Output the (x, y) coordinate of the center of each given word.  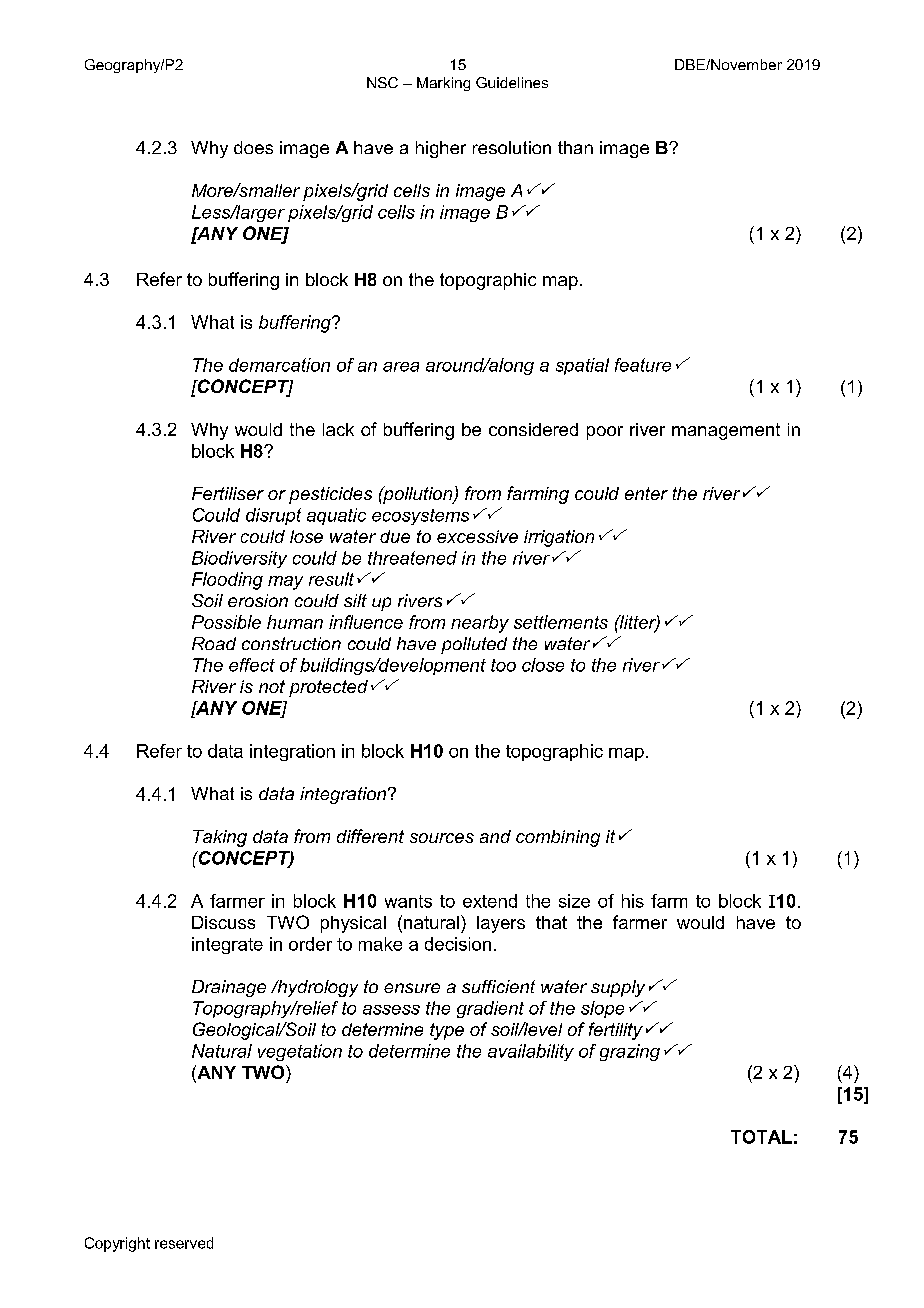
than (575, 147)
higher (441, 149)
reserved (184, 1243)
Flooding (227, 581)
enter (646, 493)
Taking (220, 838)
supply (618, 988)
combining (558, 838)
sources (442, 838)
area (401, 367)
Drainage (229, 988)
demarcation (279, 365)
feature (643, 365)
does (253, 147)
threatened (412, 558)
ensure (412, 988)
